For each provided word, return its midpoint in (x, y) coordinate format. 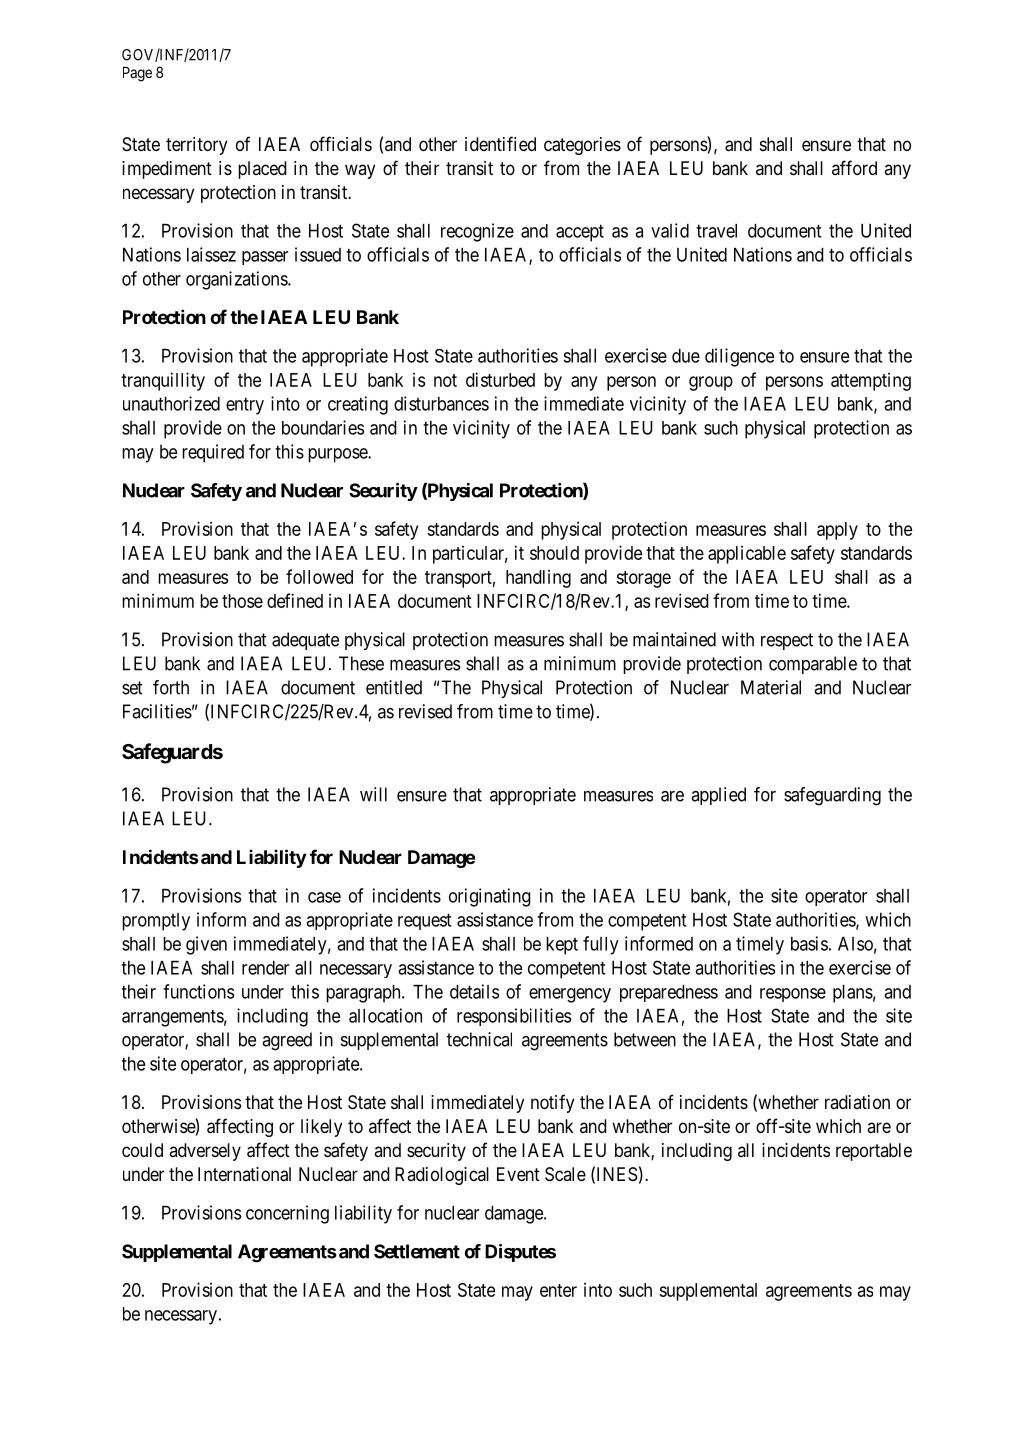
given (206, 945)
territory (196, 146)
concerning (287, 1214)
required (213, 453)
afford (854, 167)
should (554, 553)
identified (500, 143)
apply (837, 531)
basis (809, 943)
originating (490, 897)
